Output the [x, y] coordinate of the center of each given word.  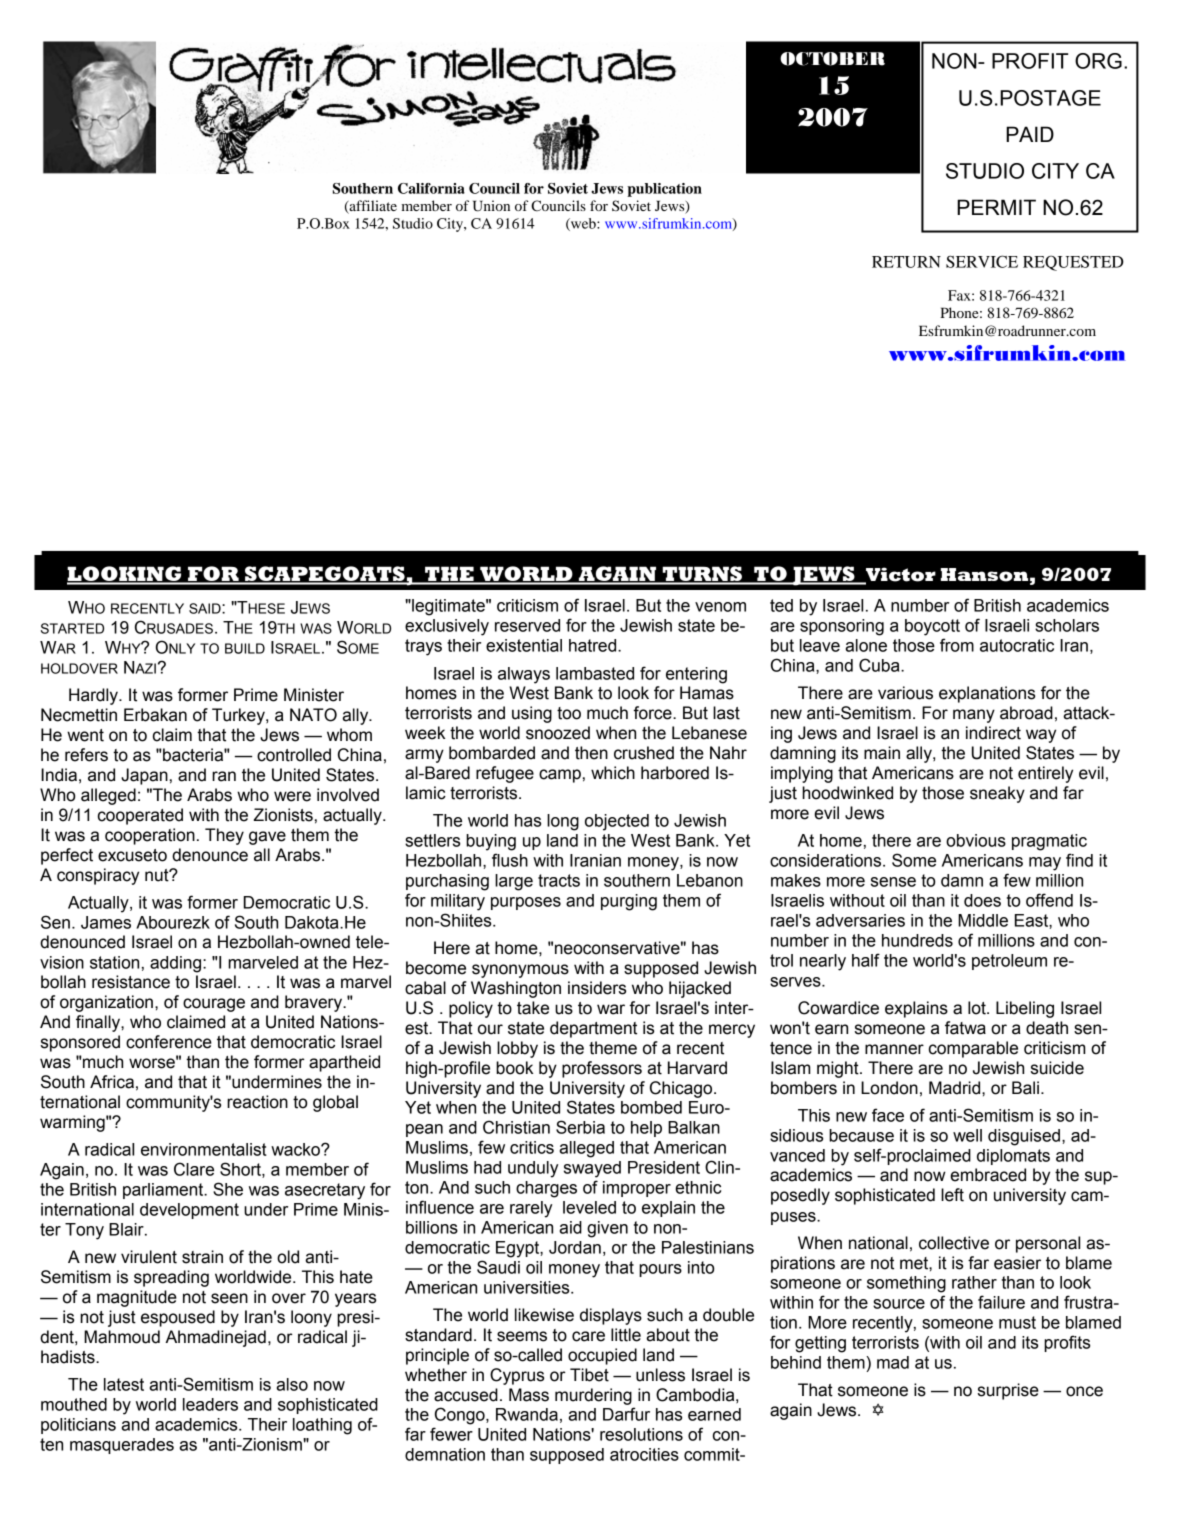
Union [491, 206]
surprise [1008, 1391]
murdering [593, 1396]
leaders [210, 1404]
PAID [1030, 134]
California [431, 188]
